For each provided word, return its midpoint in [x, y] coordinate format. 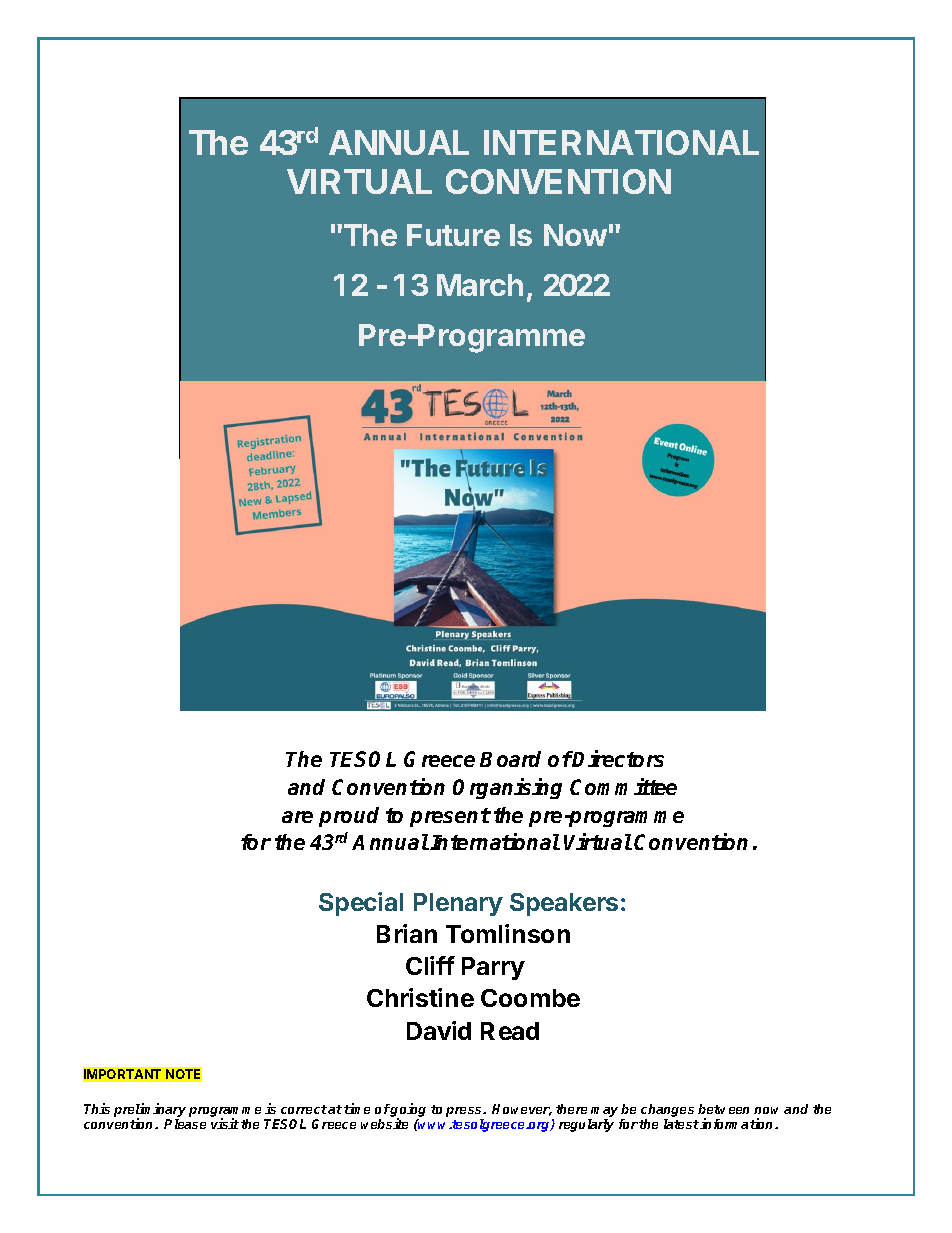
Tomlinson [508, 933]
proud [349, 817]
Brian [407, 933]
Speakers [564, 904]
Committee [623, 786]
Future [453, 235]
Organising [507, 788]
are [297, 817]
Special [361, 904]
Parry [493, 968]
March [480, 285]
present [450, 817]
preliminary [150, 1111]
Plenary [458, 904]
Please [185, 1124]
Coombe [530, 998]
